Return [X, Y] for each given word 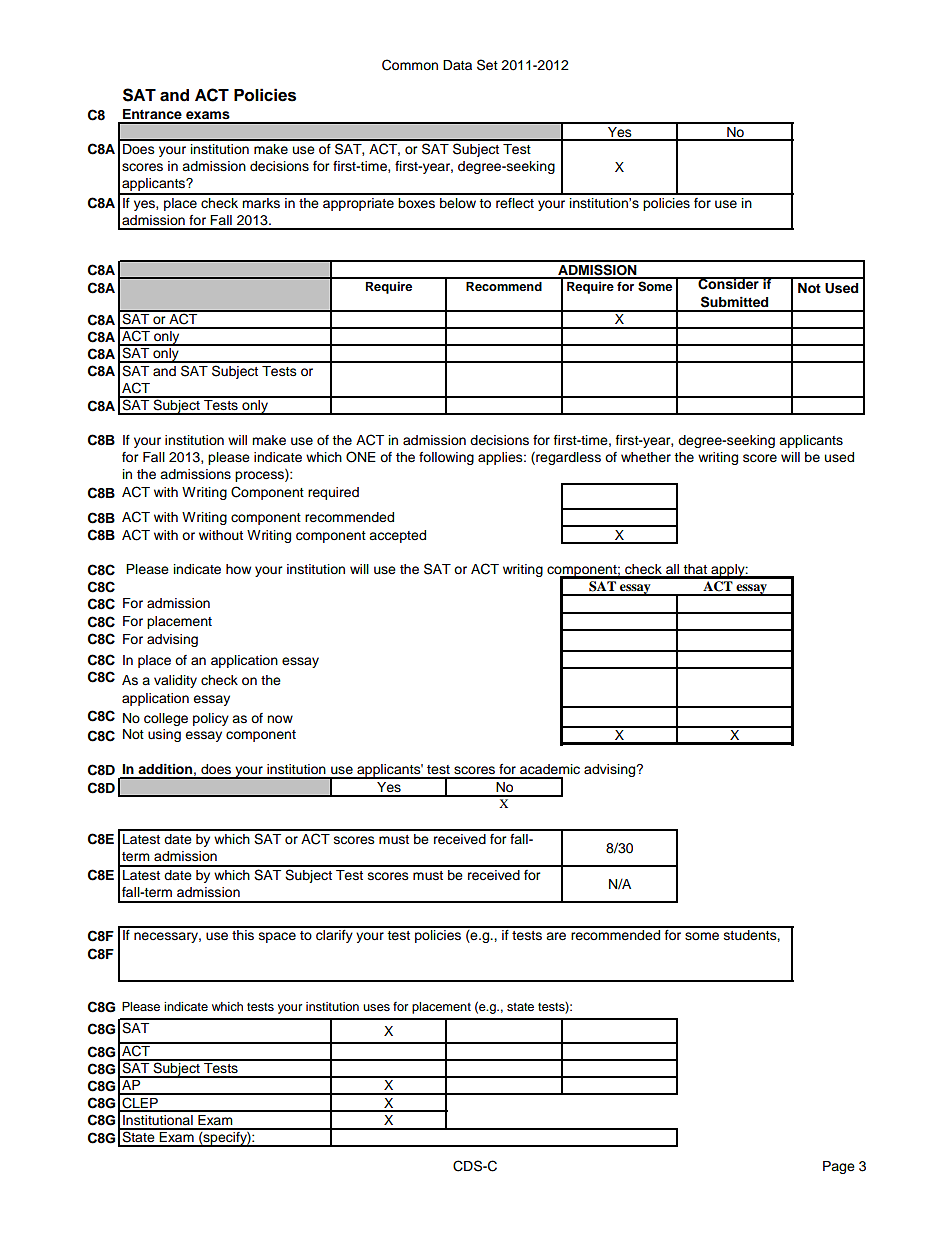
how [238, 569]
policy [211, 719]
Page [839, 1167]
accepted [397, 536]
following [446, 458]
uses [376, 1007]
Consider [728, 283]
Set [487, 65]
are [556, 936]
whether [646, 457]
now [280, 719]
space [277, 937]
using [164, 735]
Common [410, 65]
